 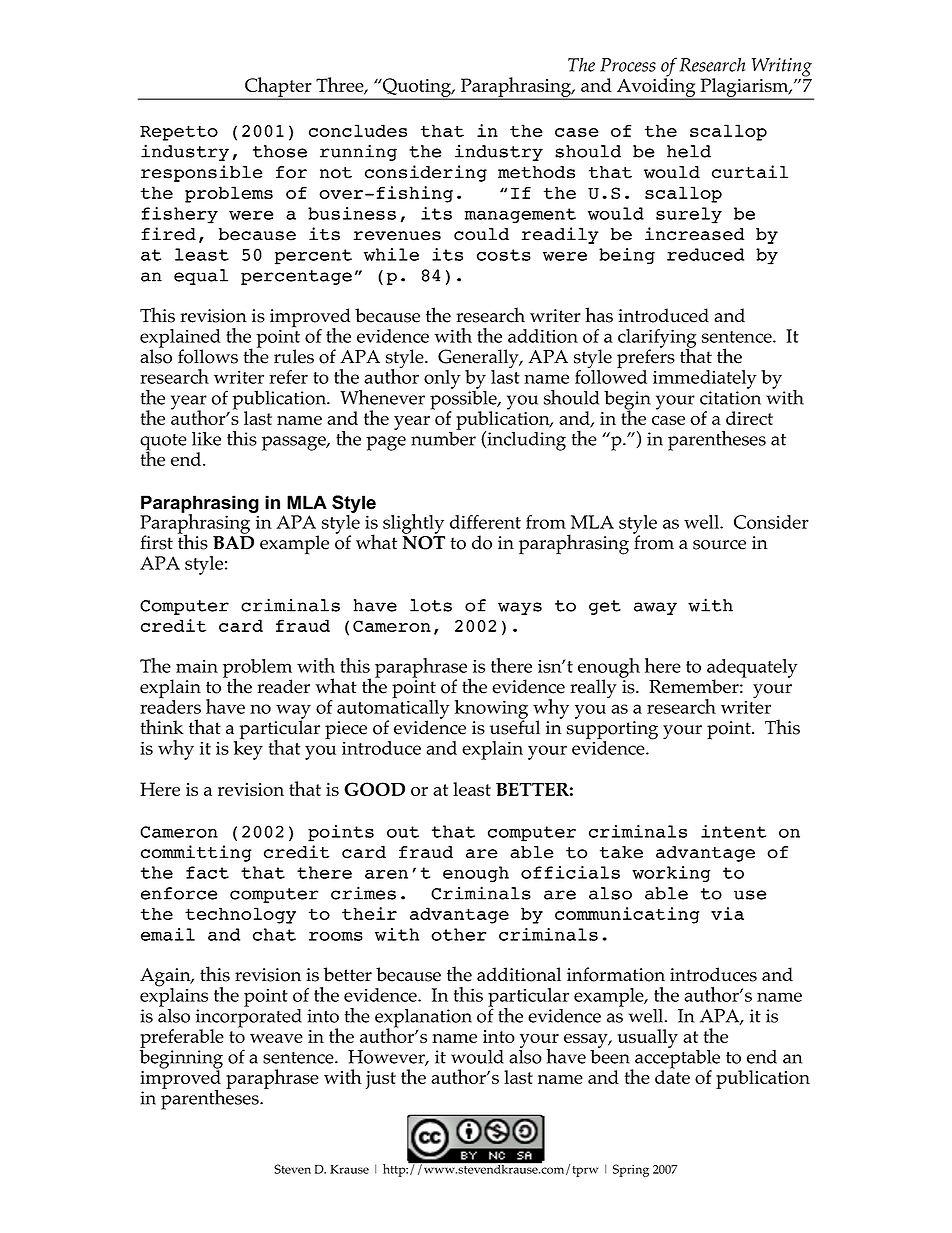 What do you see at coordinates (656, 88) in the screenshot?
I see `Avoiding` at bounding box center [656, 88].
